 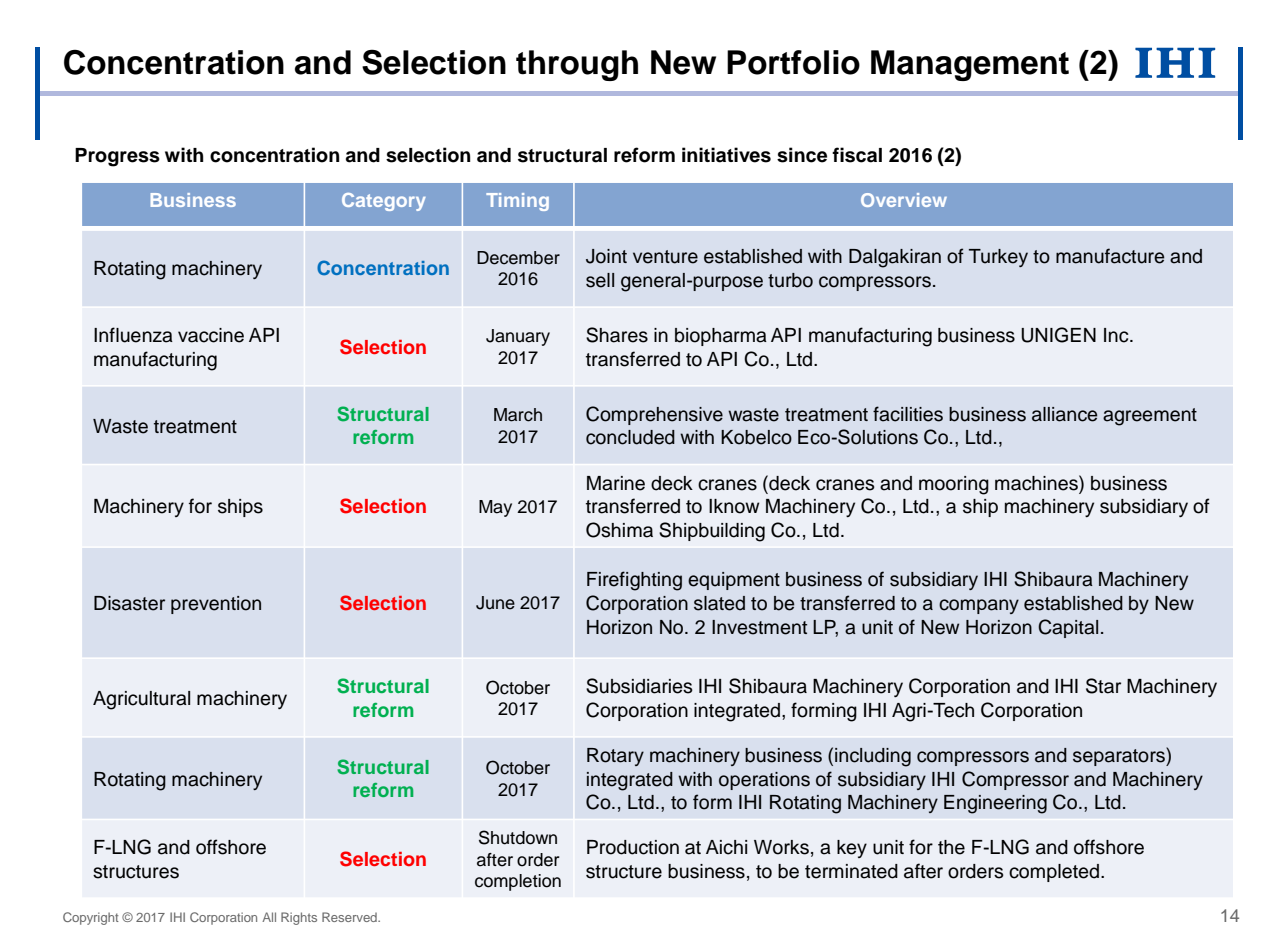 What do you see at coordinates (518, 882) in the screenshot?
I see `completion` at bounding box center [518, 882].
